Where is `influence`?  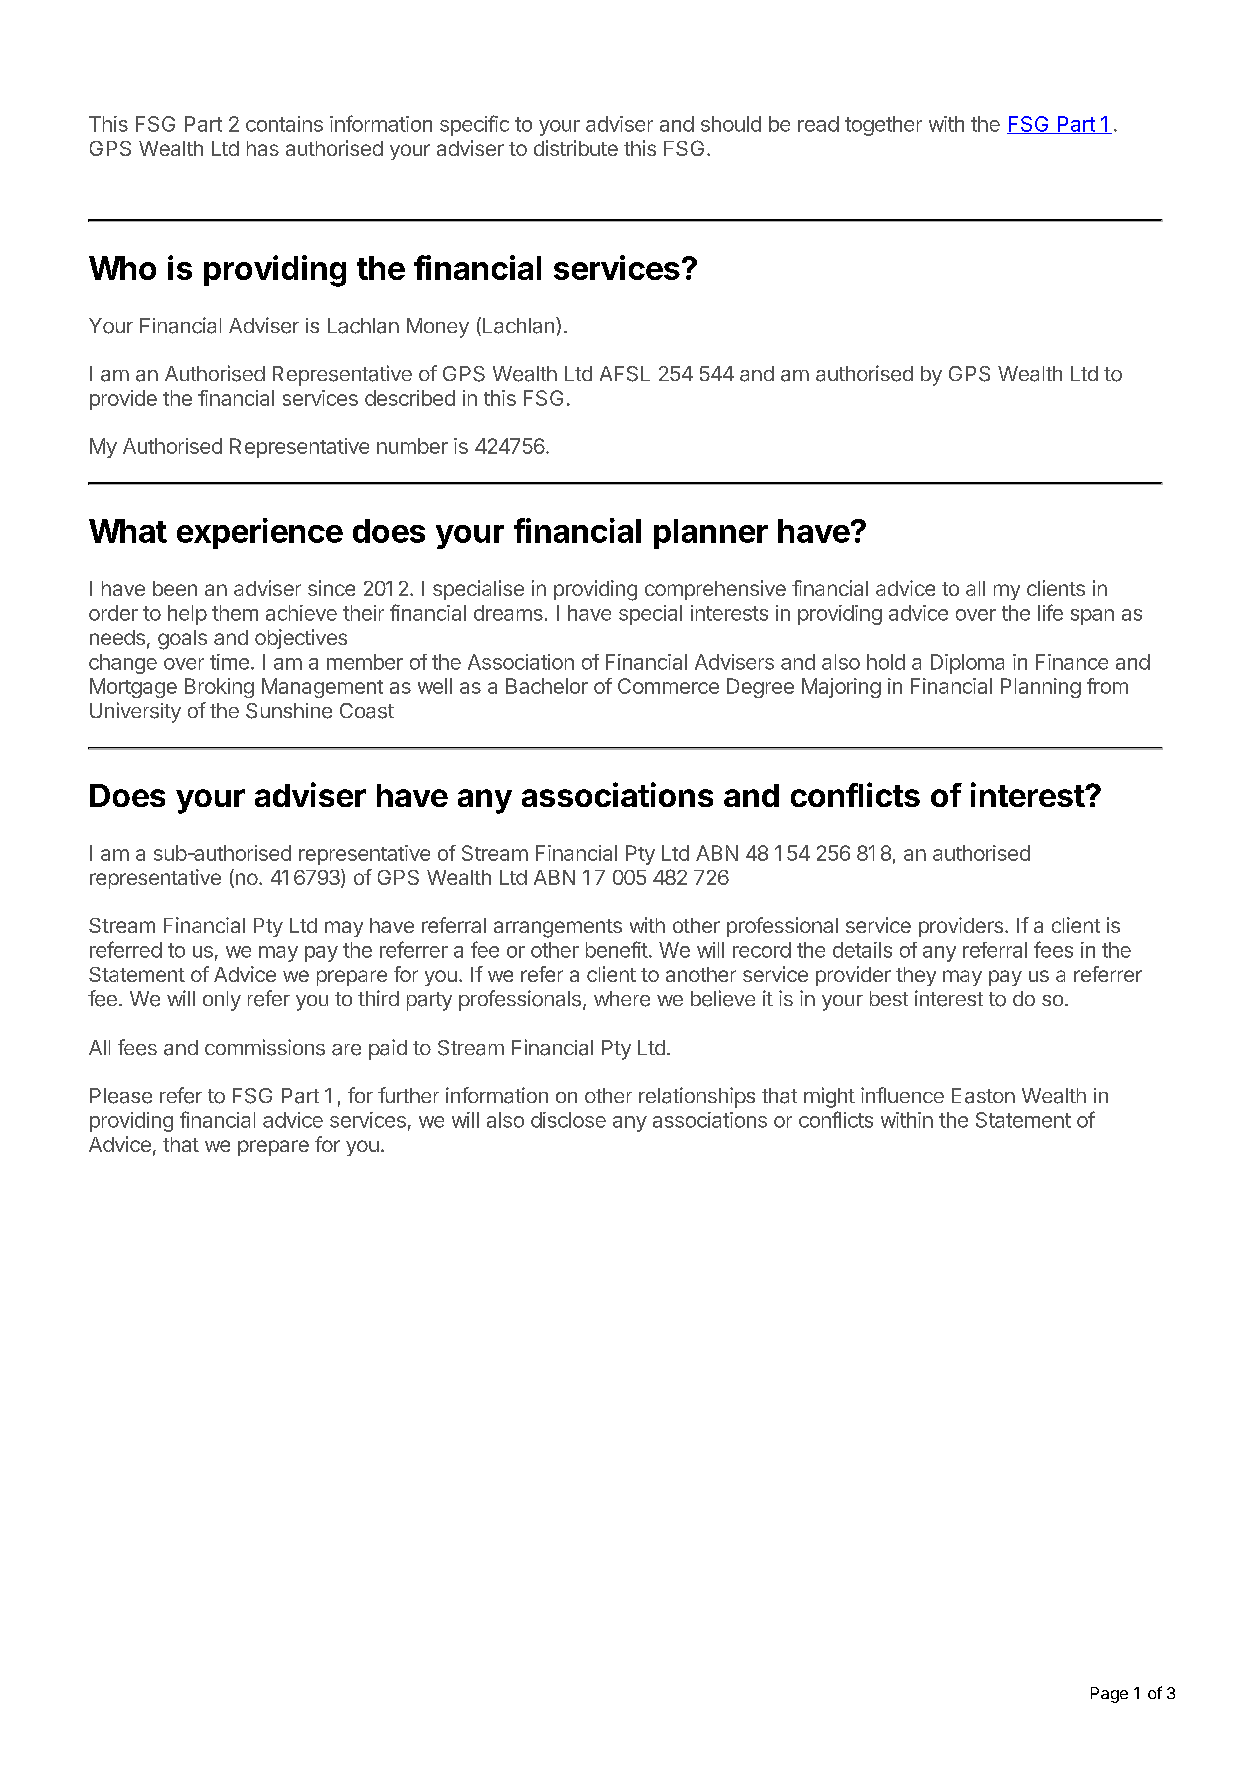 influence is located at coordinates (902, 1095).
